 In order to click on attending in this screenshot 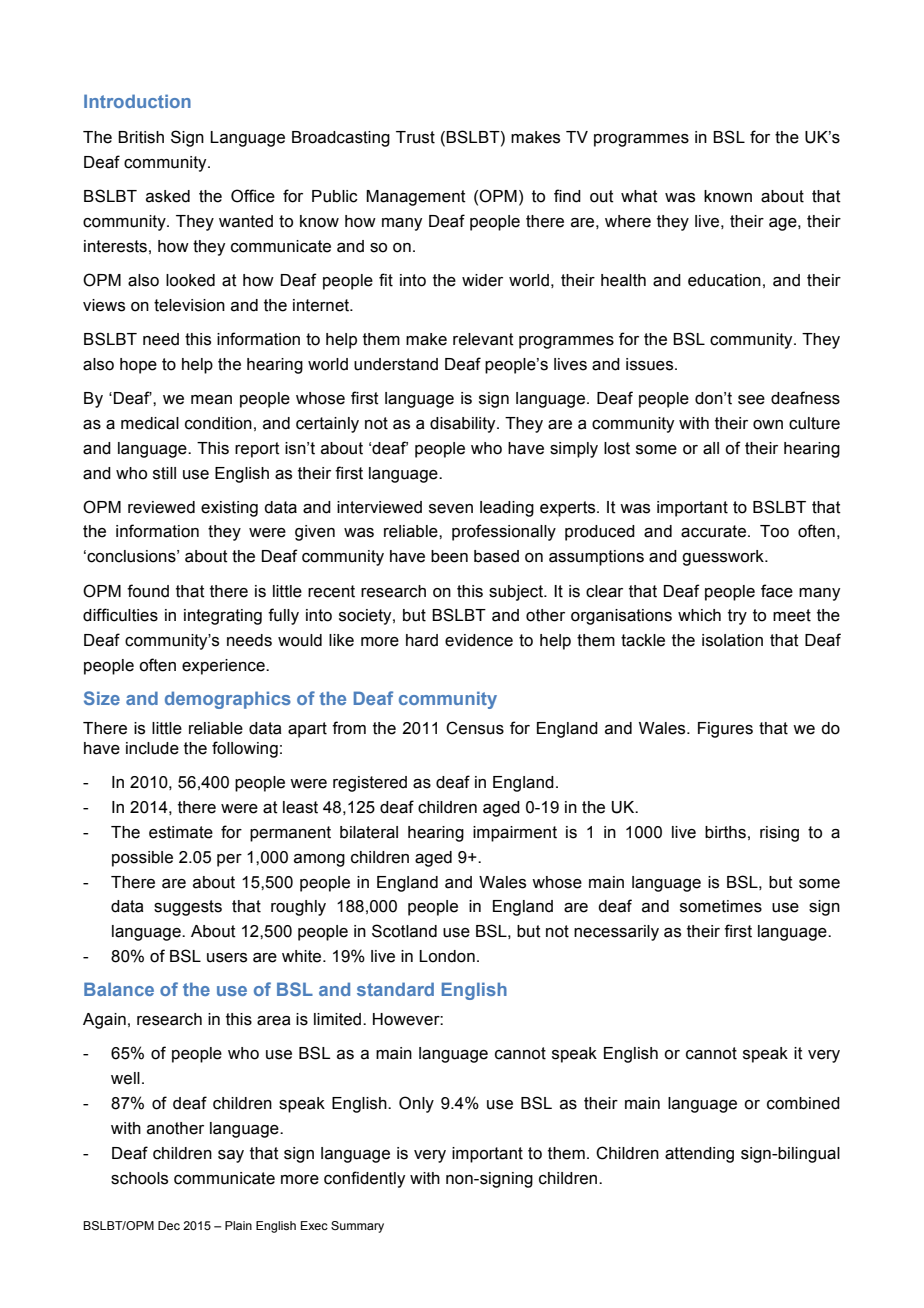, I will do `click(699, 1155)`.
